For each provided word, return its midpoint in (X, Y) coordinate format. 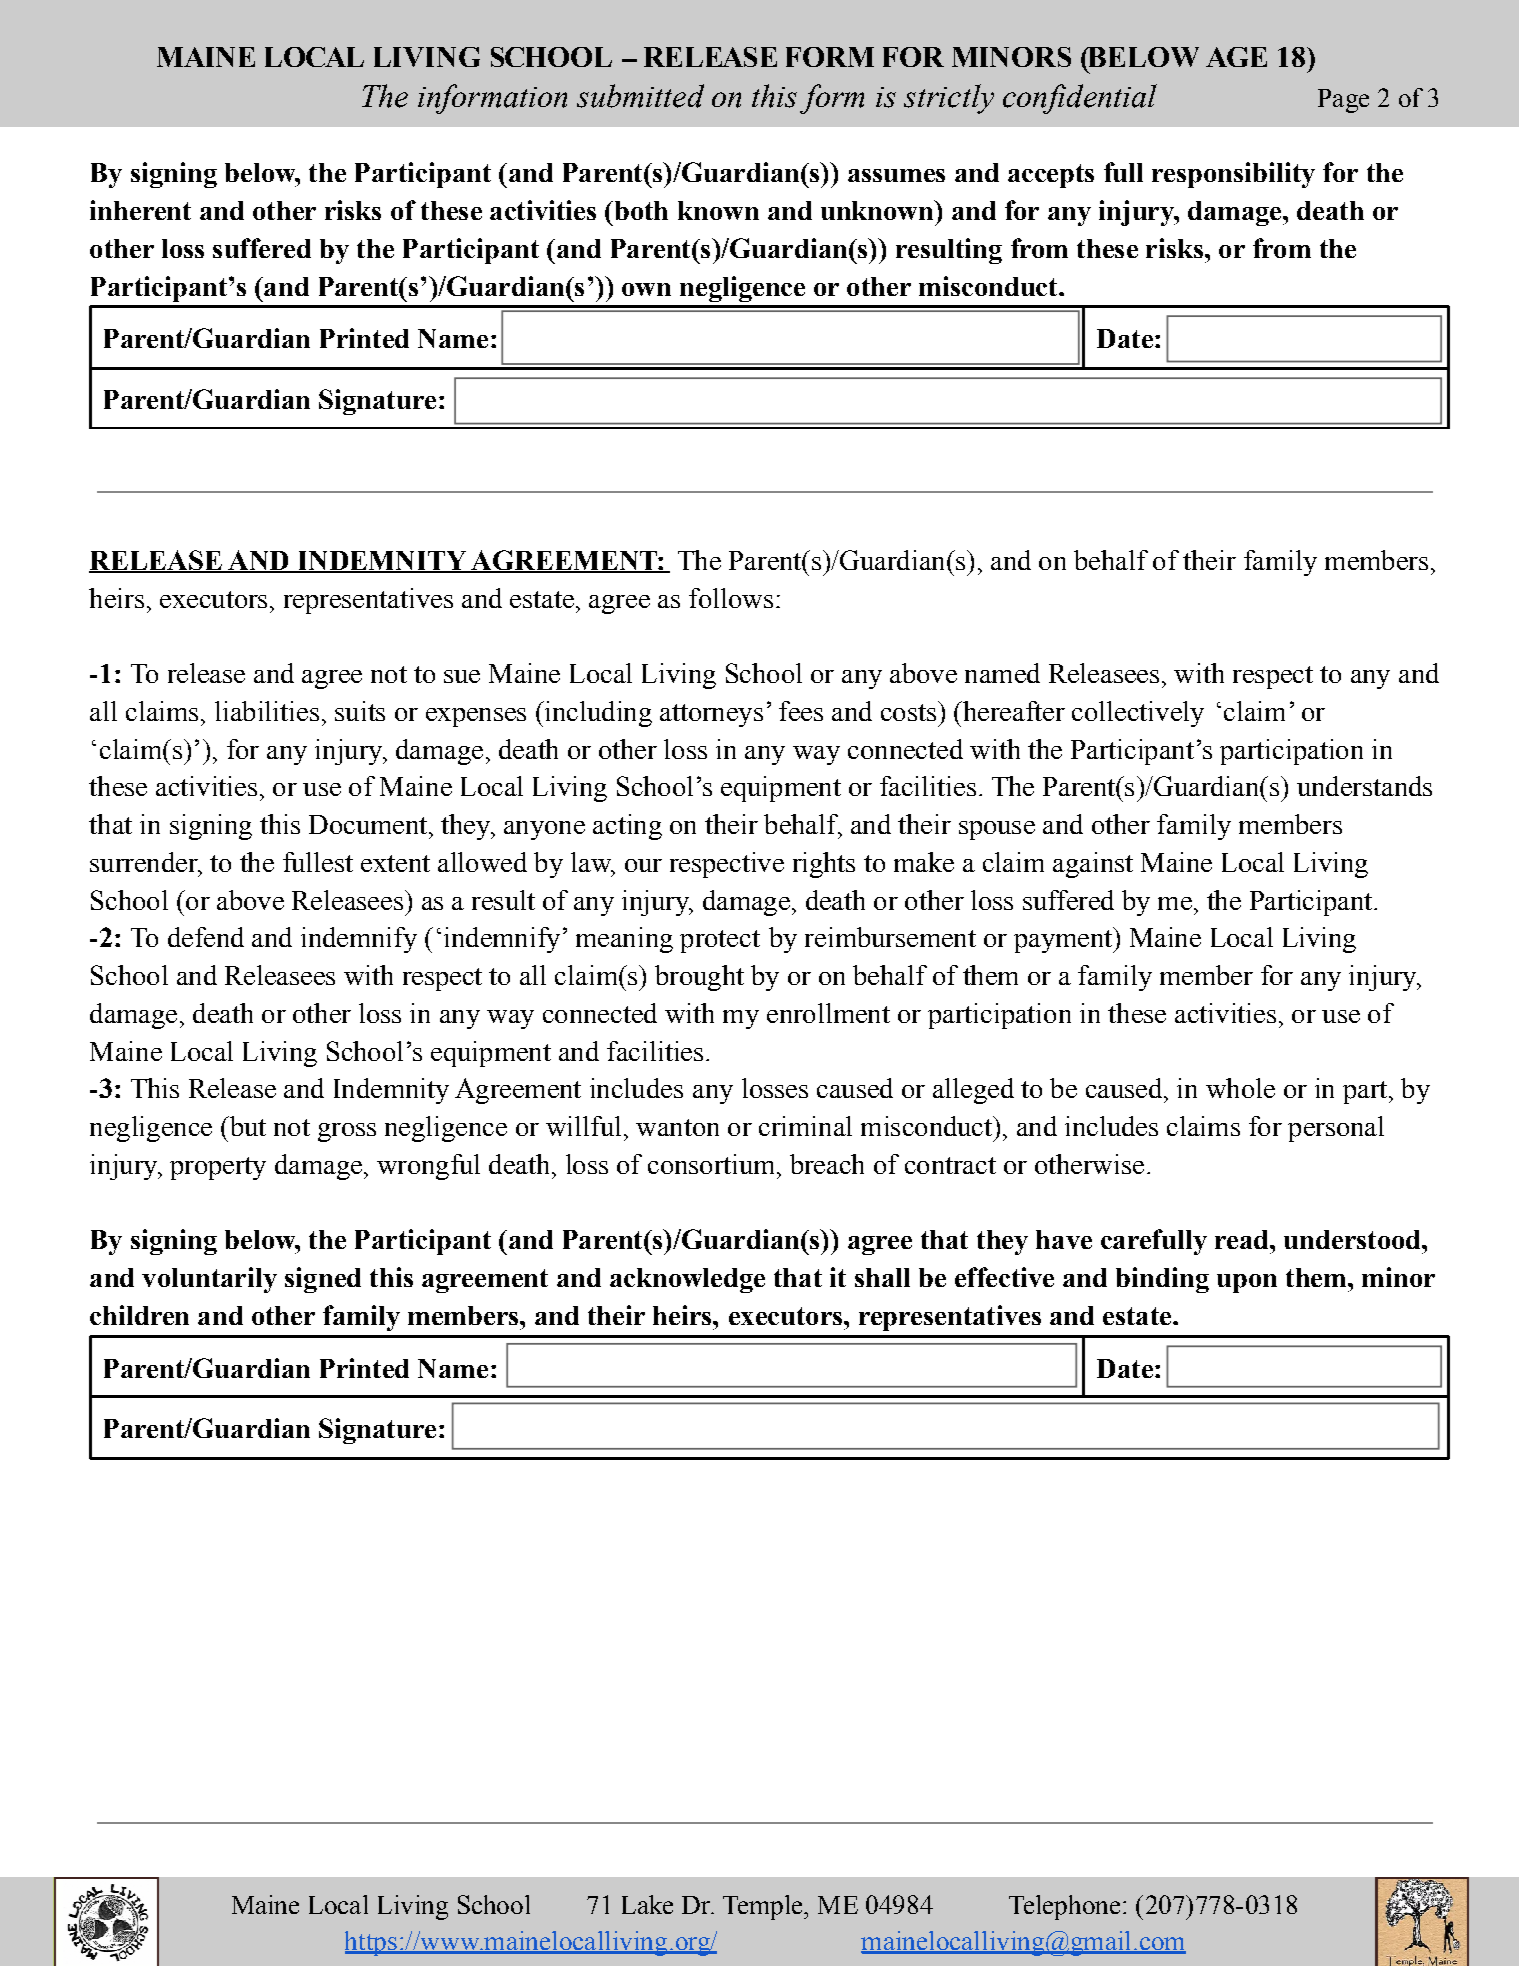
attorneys (711, 715)
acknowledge (687, 1280)
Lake (647, 1904)
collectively (1138, 714)
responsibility (1233, 175)
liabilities (267, 711)
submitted (640, 96)
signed (323, 1280)
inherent (140, 210)
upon (1247, 1283)
